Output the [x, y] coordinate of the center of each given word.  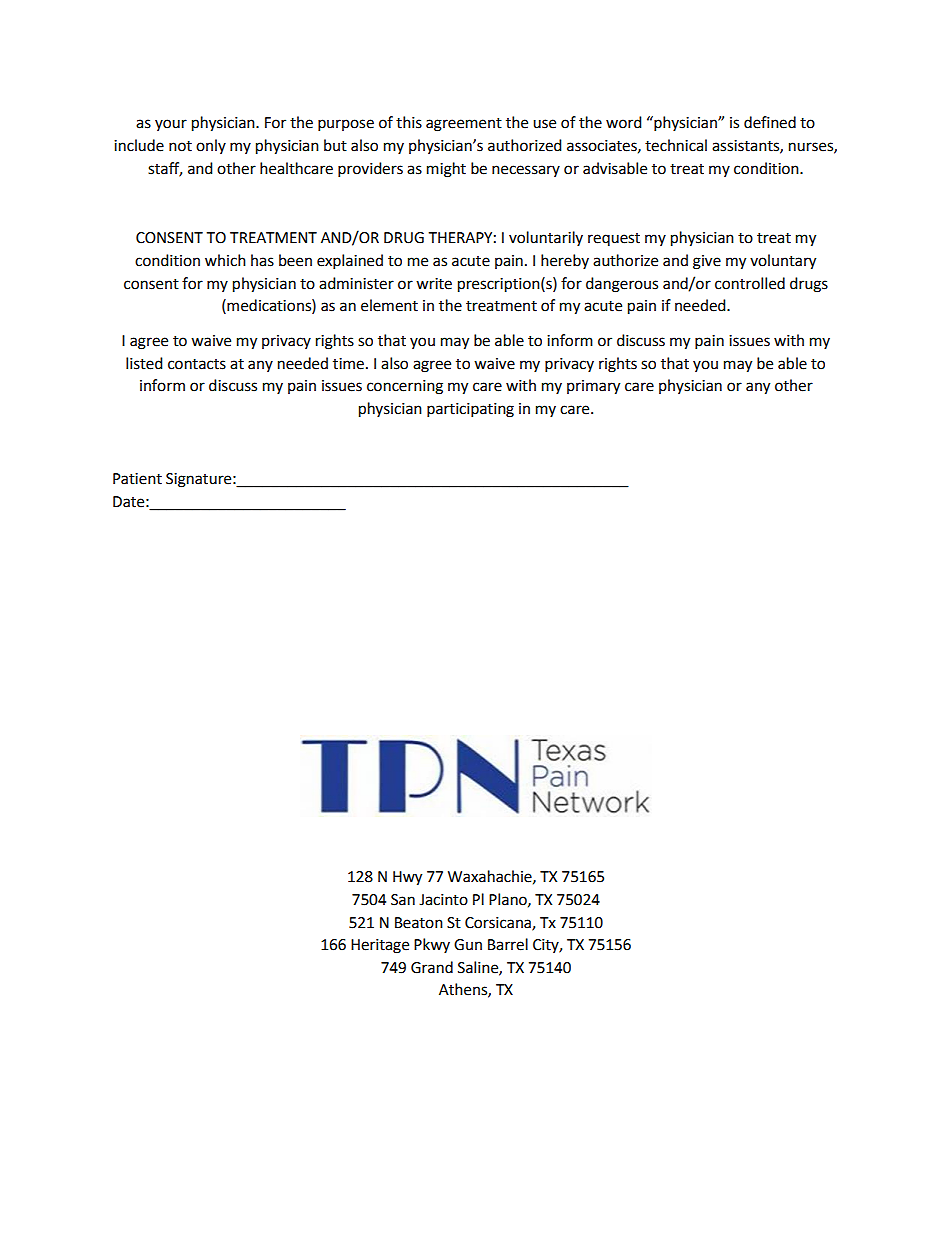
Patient [137, 479]
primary [593, 387]
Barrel [508, 944]
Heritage [380, 946]
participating [470, 410]
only [211, 146]
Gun [468, 945]
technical [676, 145]
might [446, 170]
